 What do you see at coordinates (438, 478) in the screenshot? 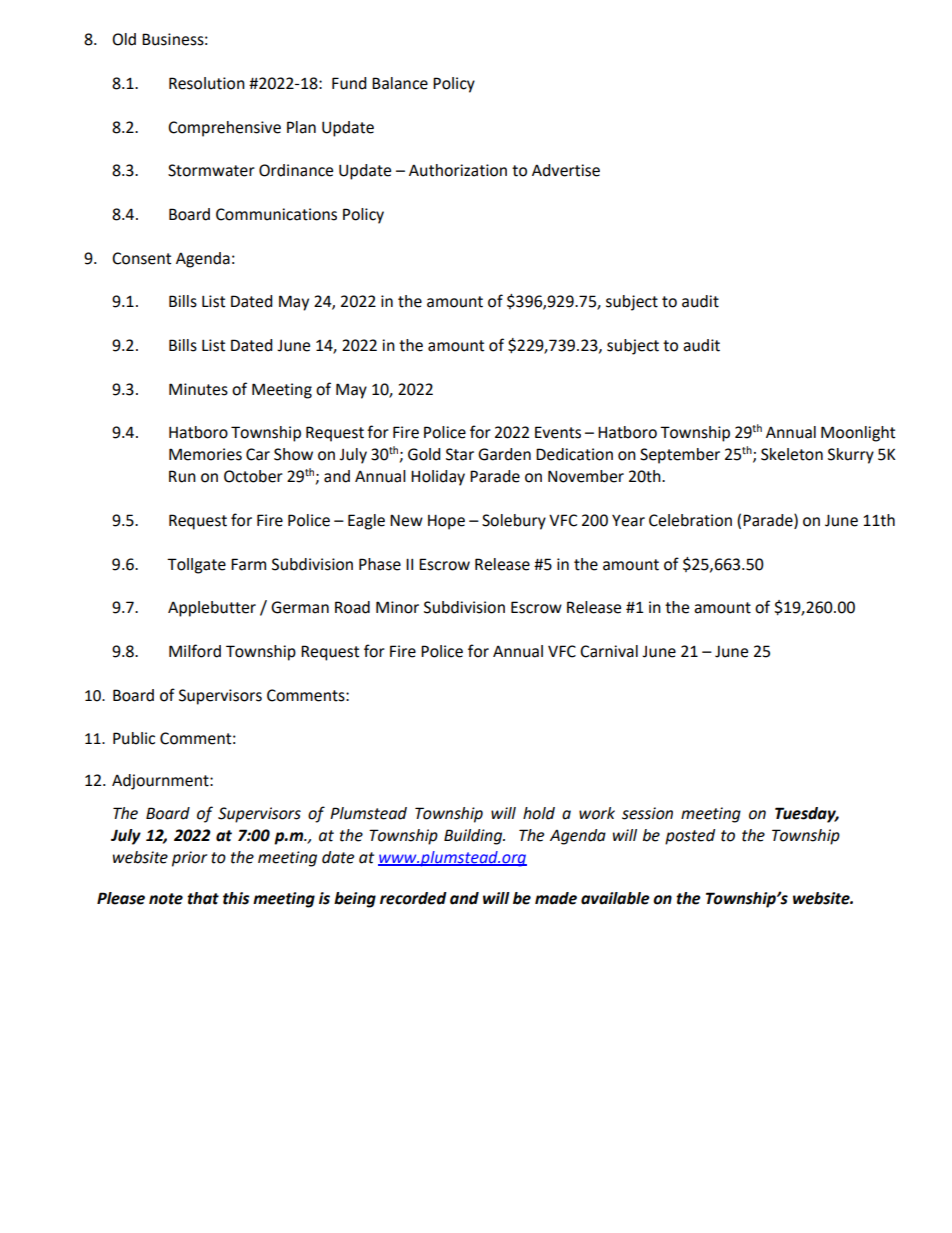
I see `Holiday` at bounding box center [438, 478].
